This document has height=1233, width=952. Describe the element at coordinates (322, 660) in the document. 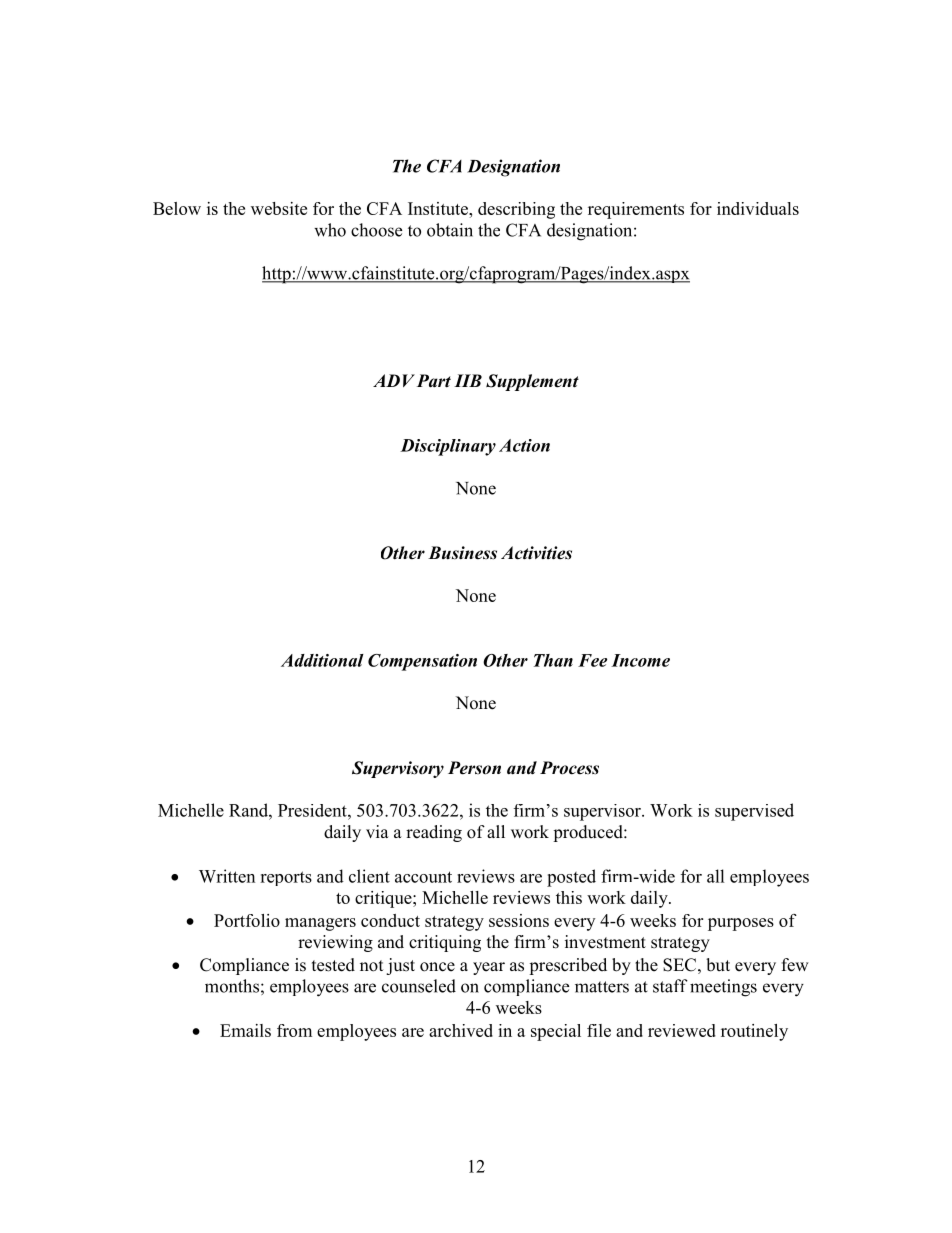

I see `Additional` at that location.
